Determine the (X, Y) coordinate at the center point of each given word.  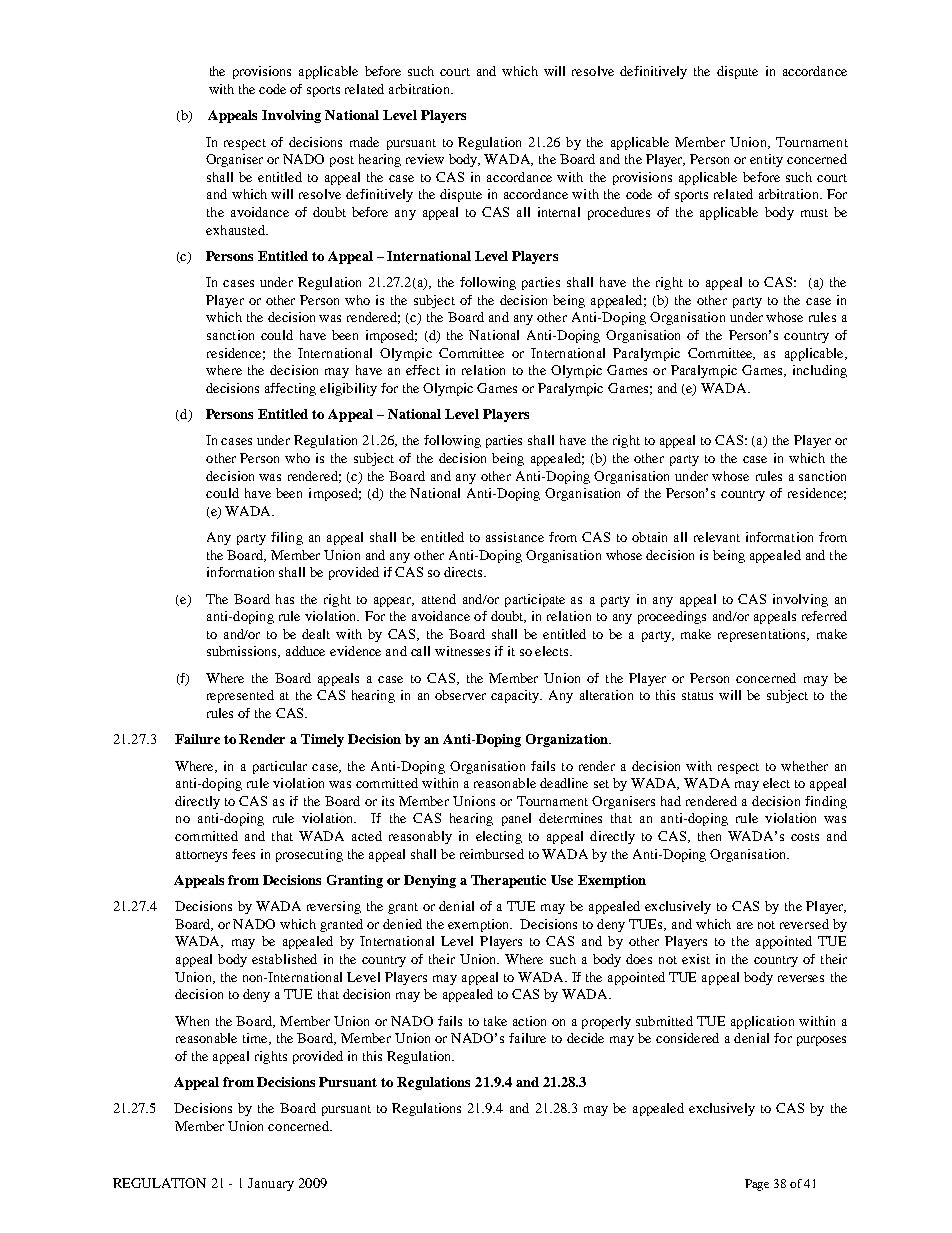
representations (763, 635)
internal (559, 212)
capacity (516, 696)
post (342, 161)
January (271, 1184)
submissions (243, 652)
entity (766, 160)
